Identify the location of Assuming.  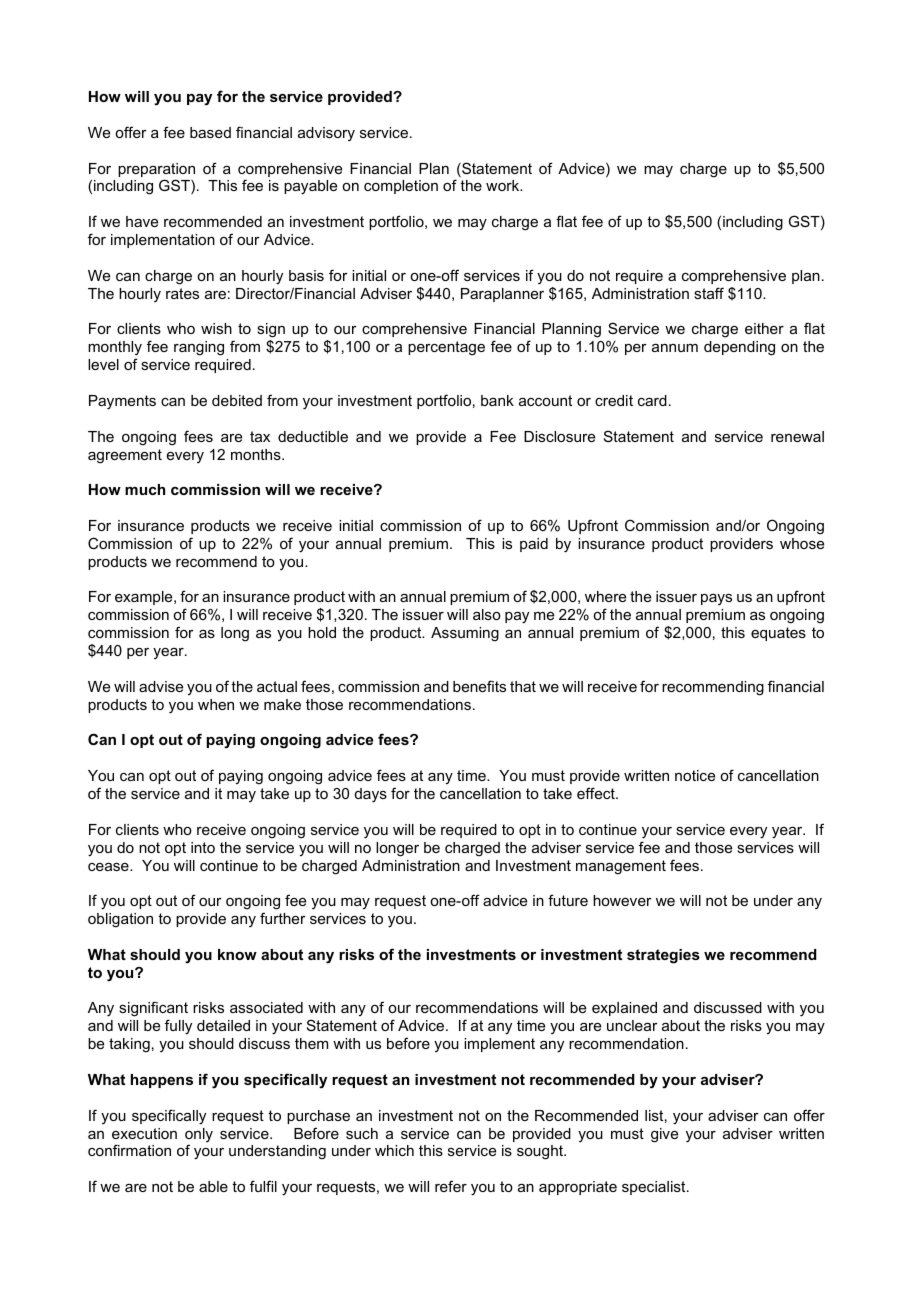
(465, 634).
